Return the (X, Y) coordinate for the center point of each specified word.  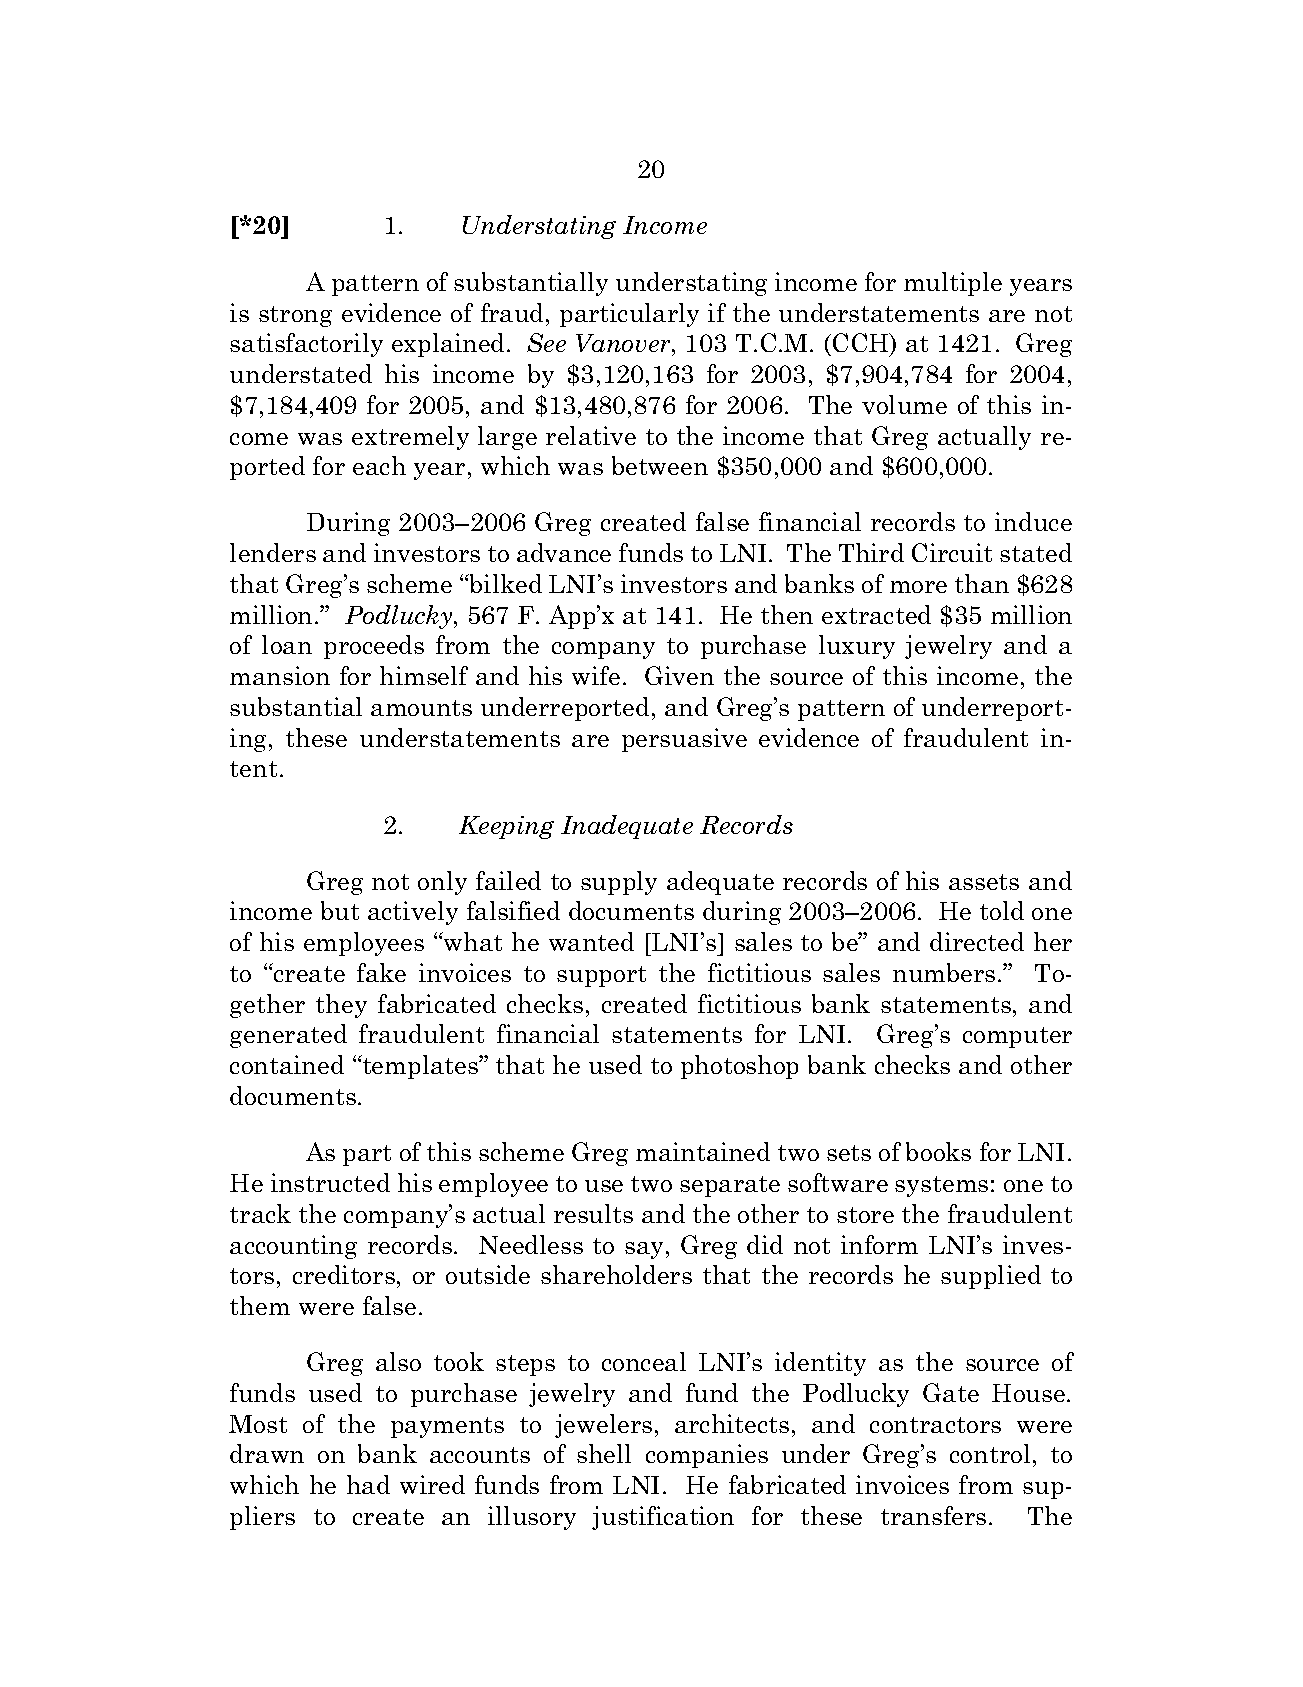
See (546, 342)
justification (663, 1518)
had (368, 1484)
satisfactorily (306, 345)
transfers (933, 1515)
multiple (953, 284)
